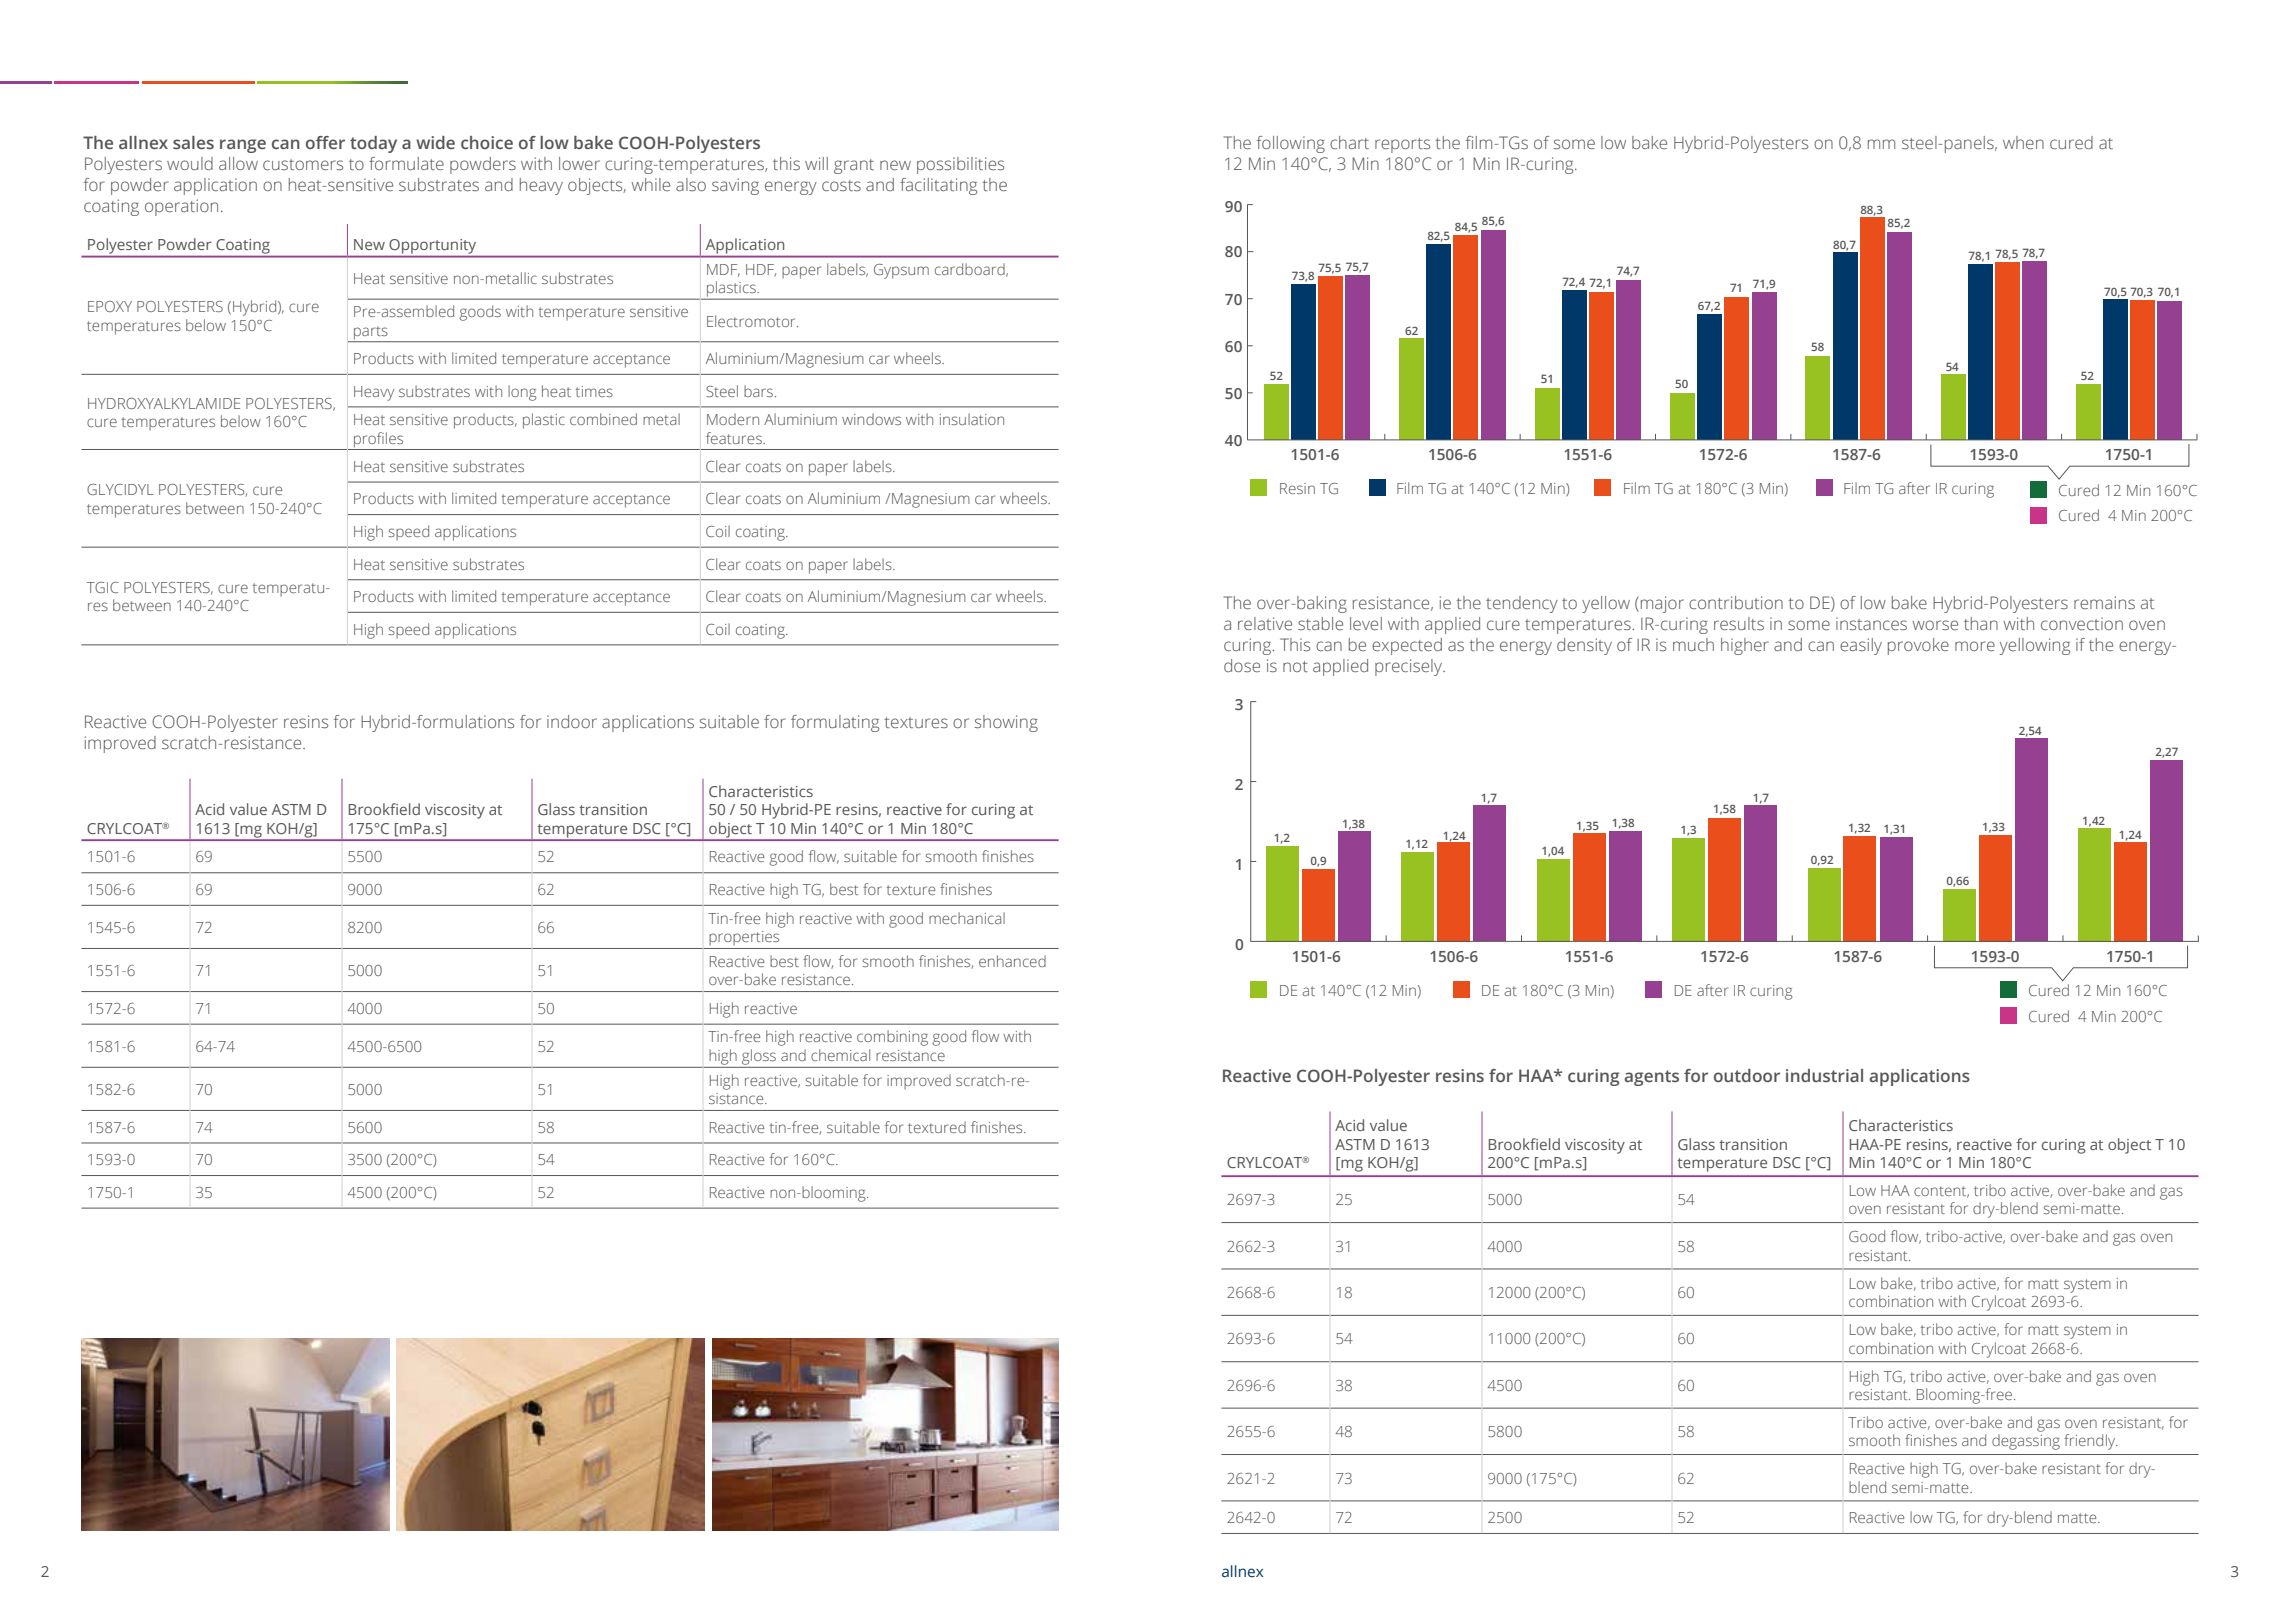 Image resolution: width=2280 pixels, height=1612 pixels. I want to click on profiles, so click(379, 441).
